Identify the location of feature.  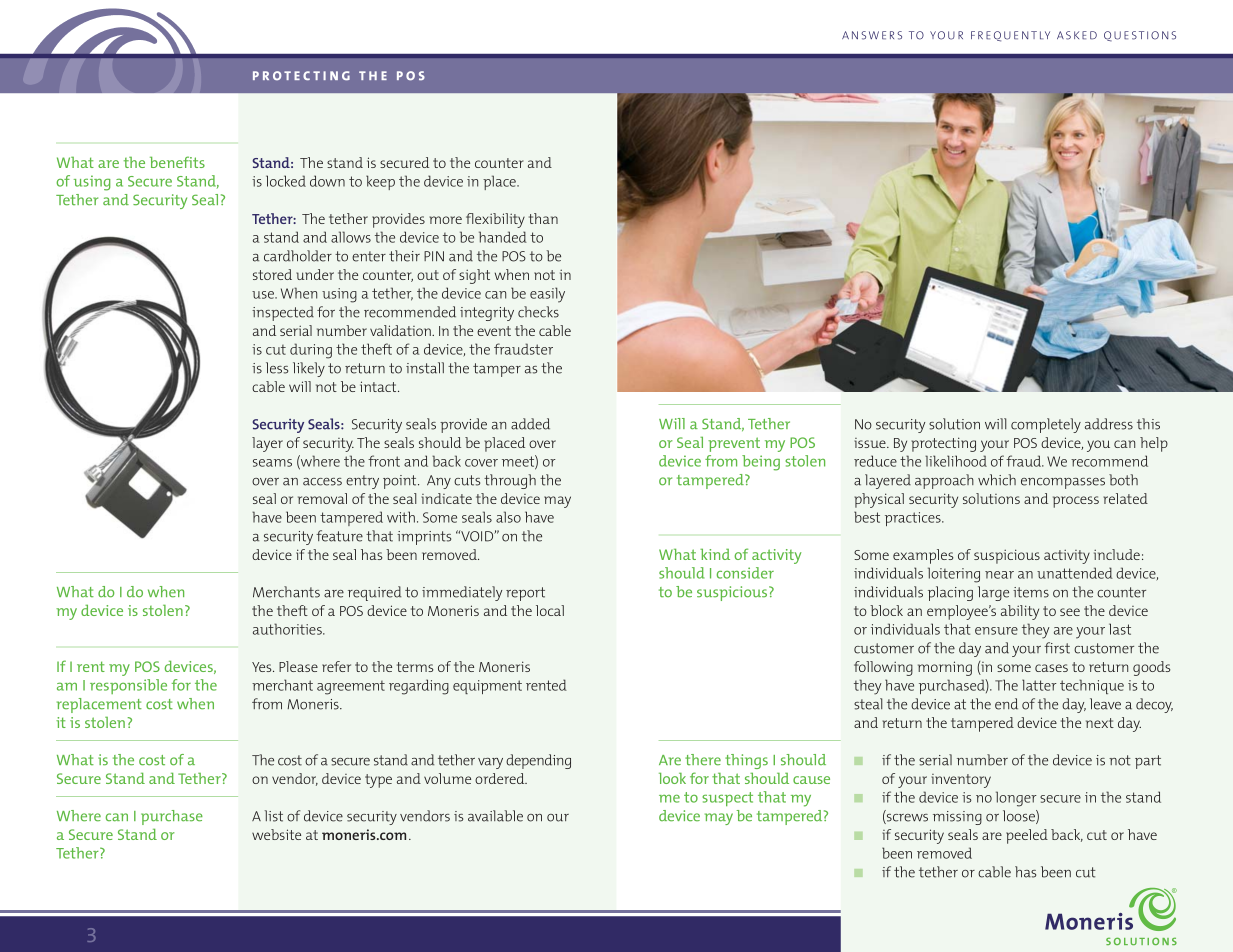
(339, 536).
